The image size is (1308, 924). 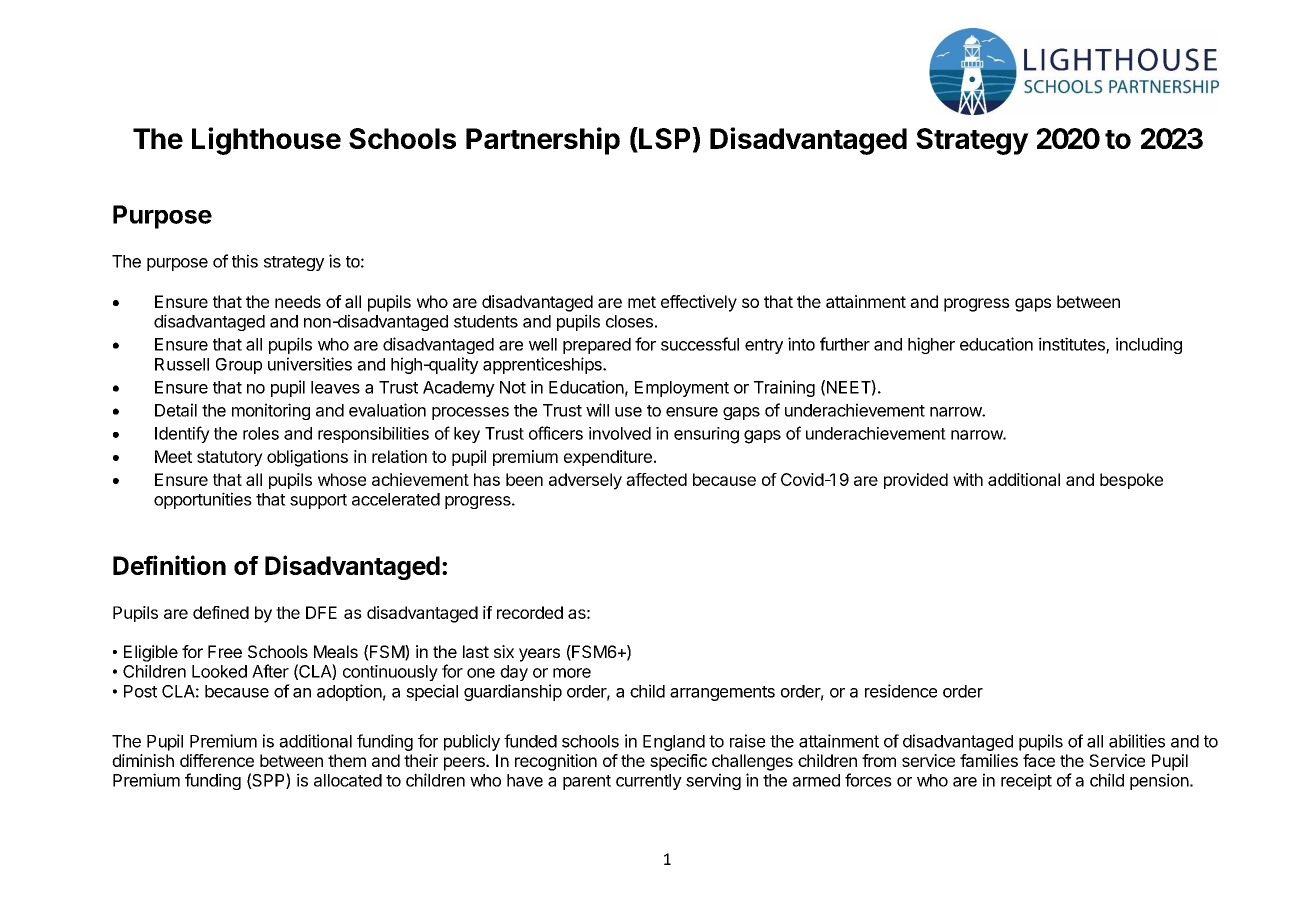 I want to click on met, so click(x=642, y=302).
